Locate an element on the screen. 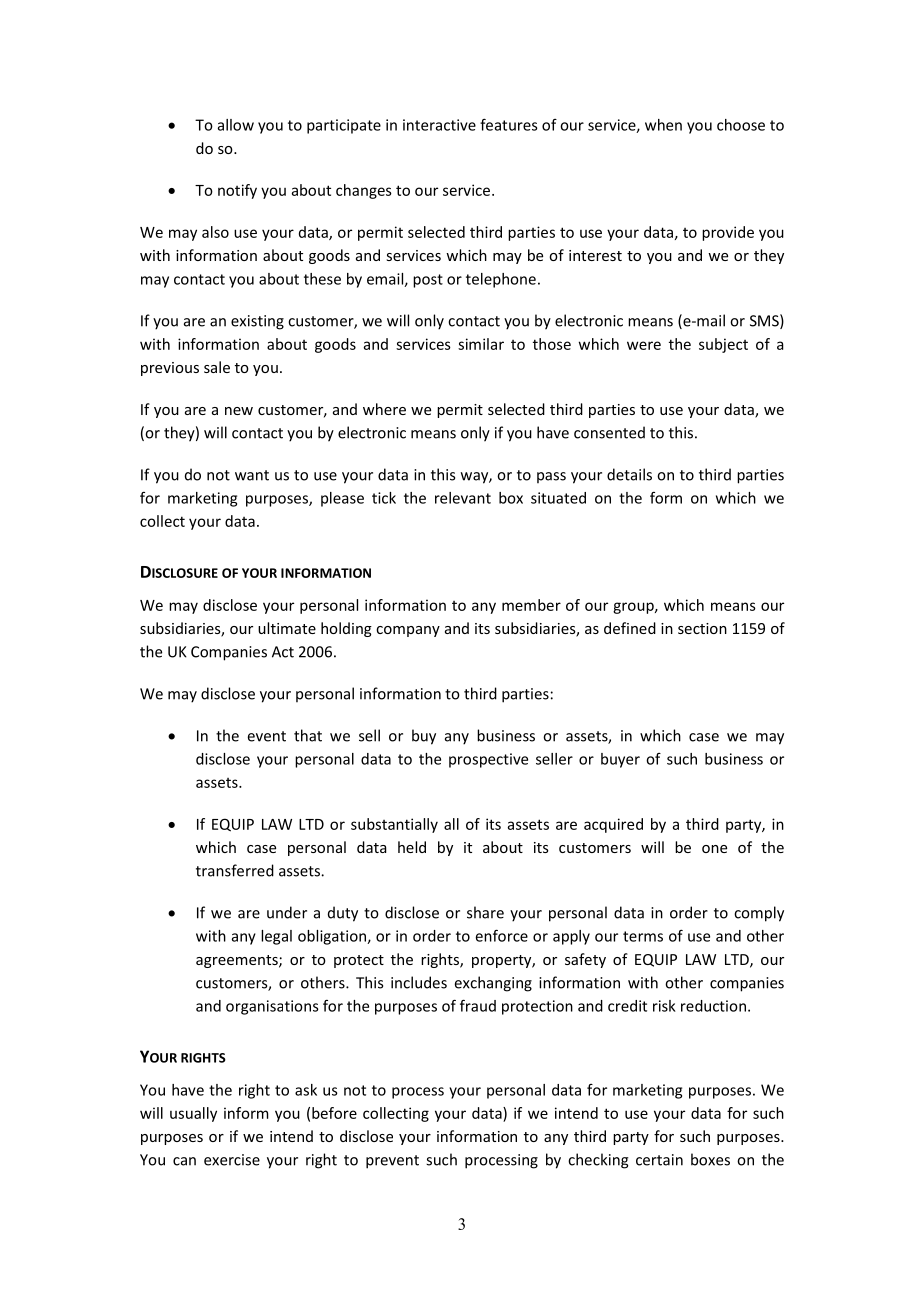 This screenshot has height=1308, width=924. when is located at coordinates (663, 125).
